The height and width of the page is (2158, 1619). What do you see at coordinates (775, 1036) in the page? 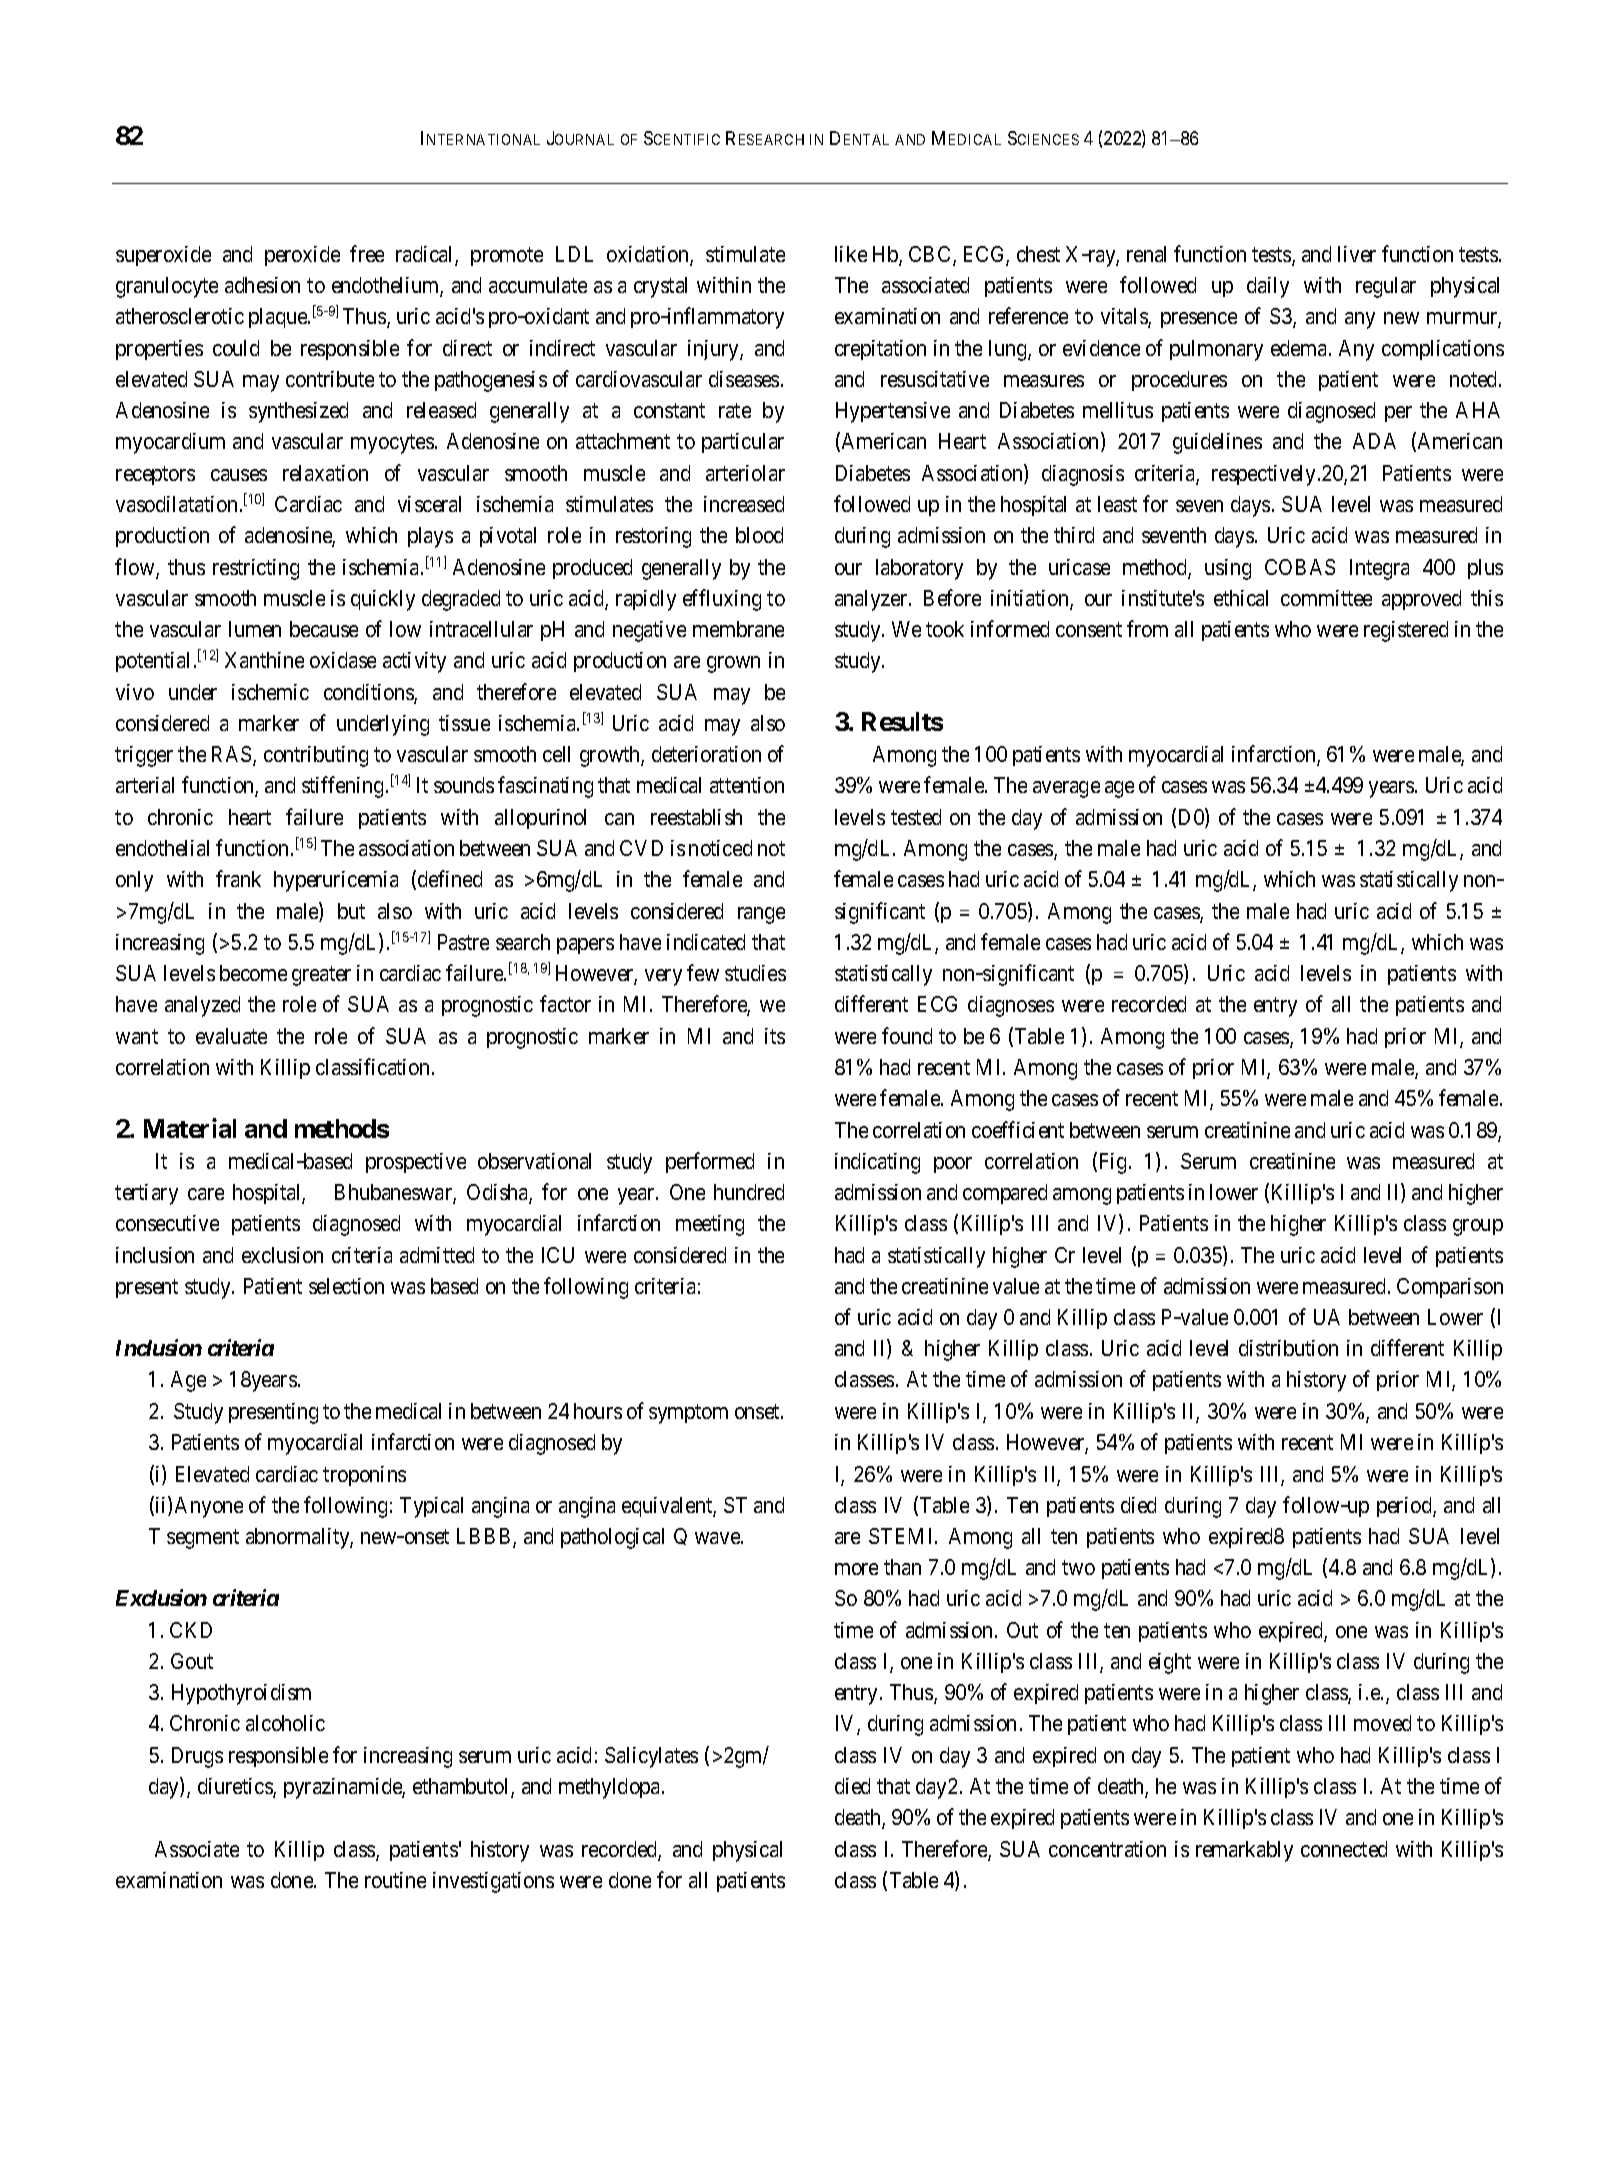
I see `its` at bounding box center [775, 1036].
